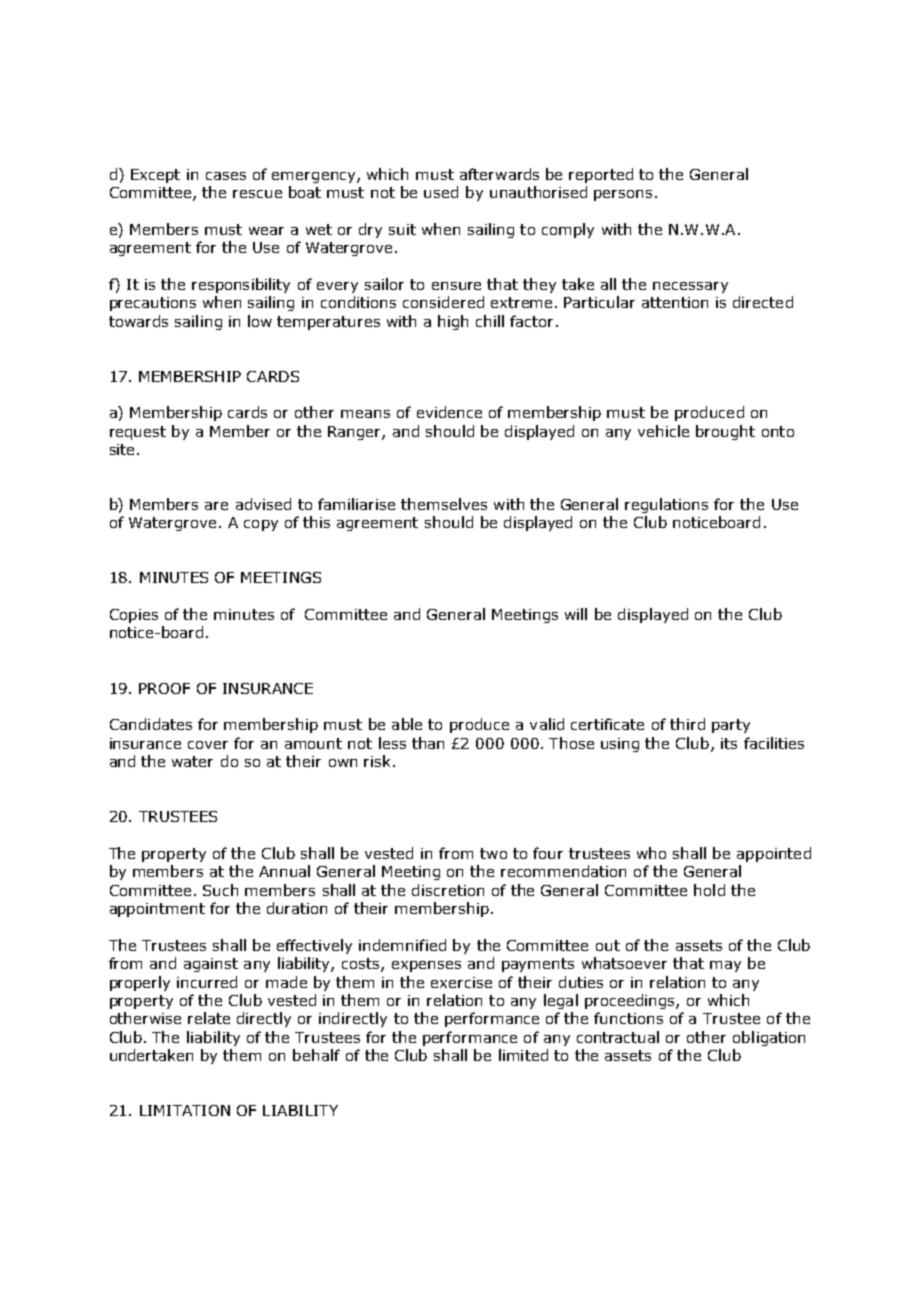 The width and height of the document is (924, 1308). Describe the element at coordinates (164, 688) in the document. I see `PROOF` at that location.
